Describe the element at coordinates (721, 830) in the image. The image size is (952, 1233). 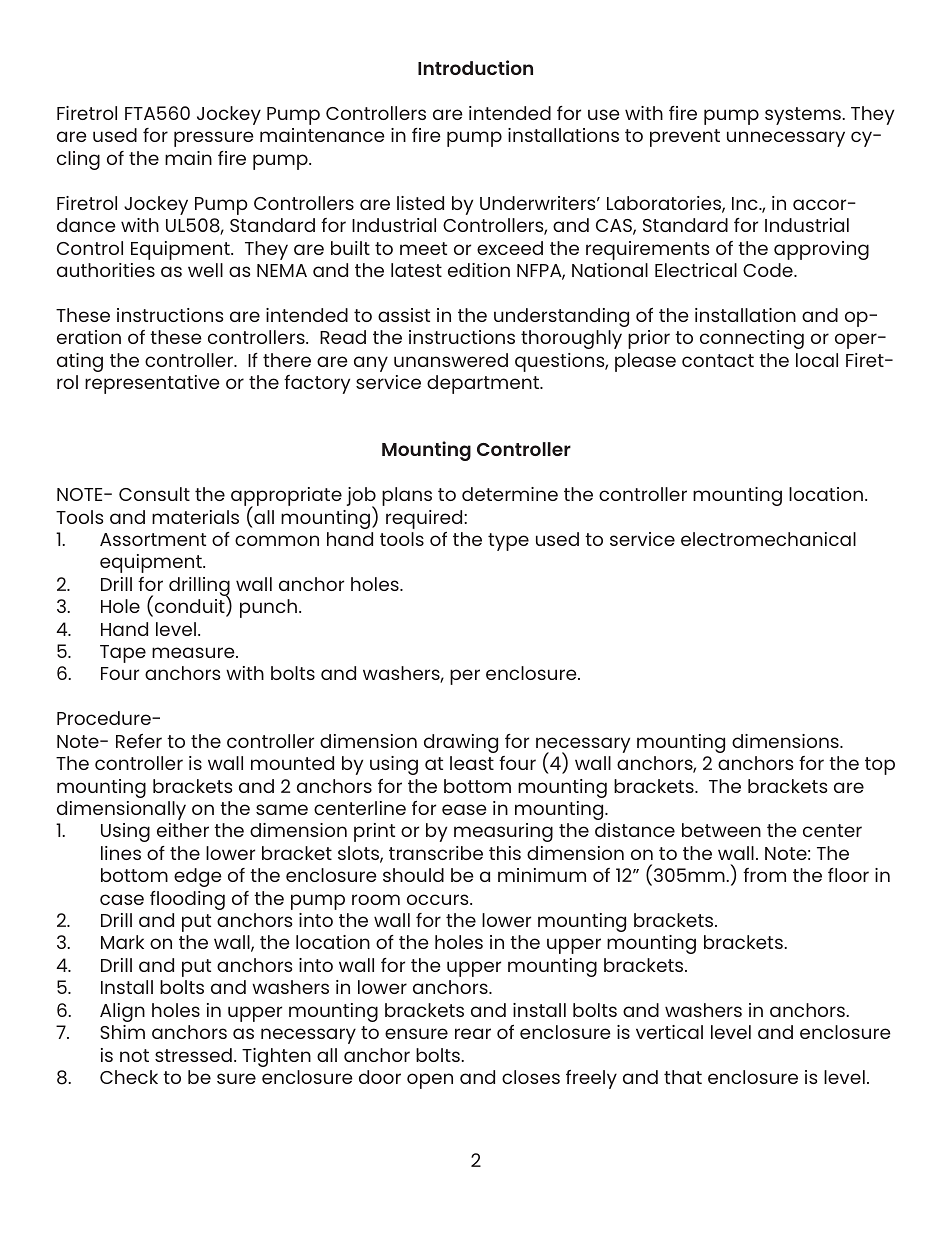
I see `between` at that location.
